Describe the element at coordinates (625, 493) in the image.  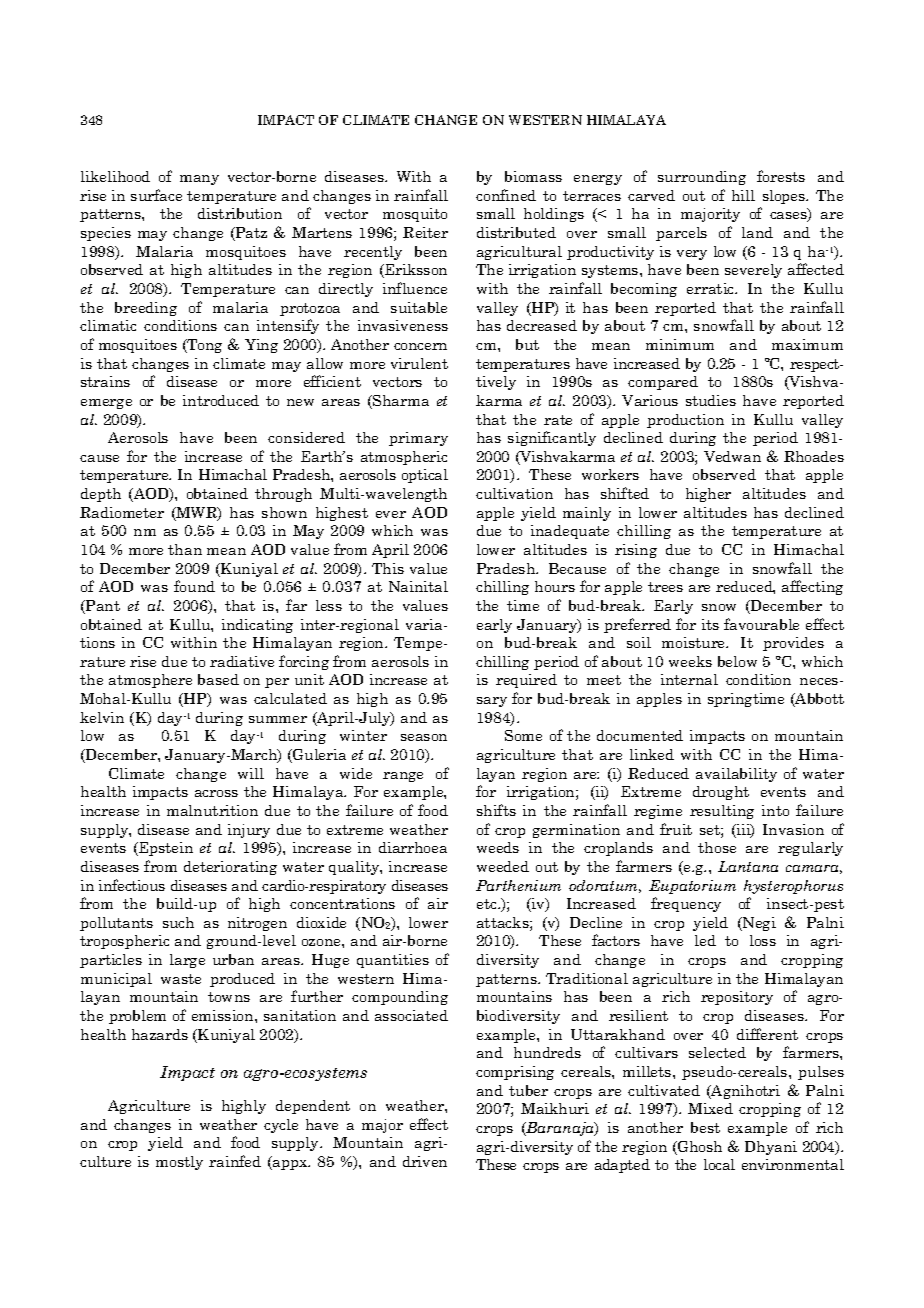
I see `shifted` at that location.
